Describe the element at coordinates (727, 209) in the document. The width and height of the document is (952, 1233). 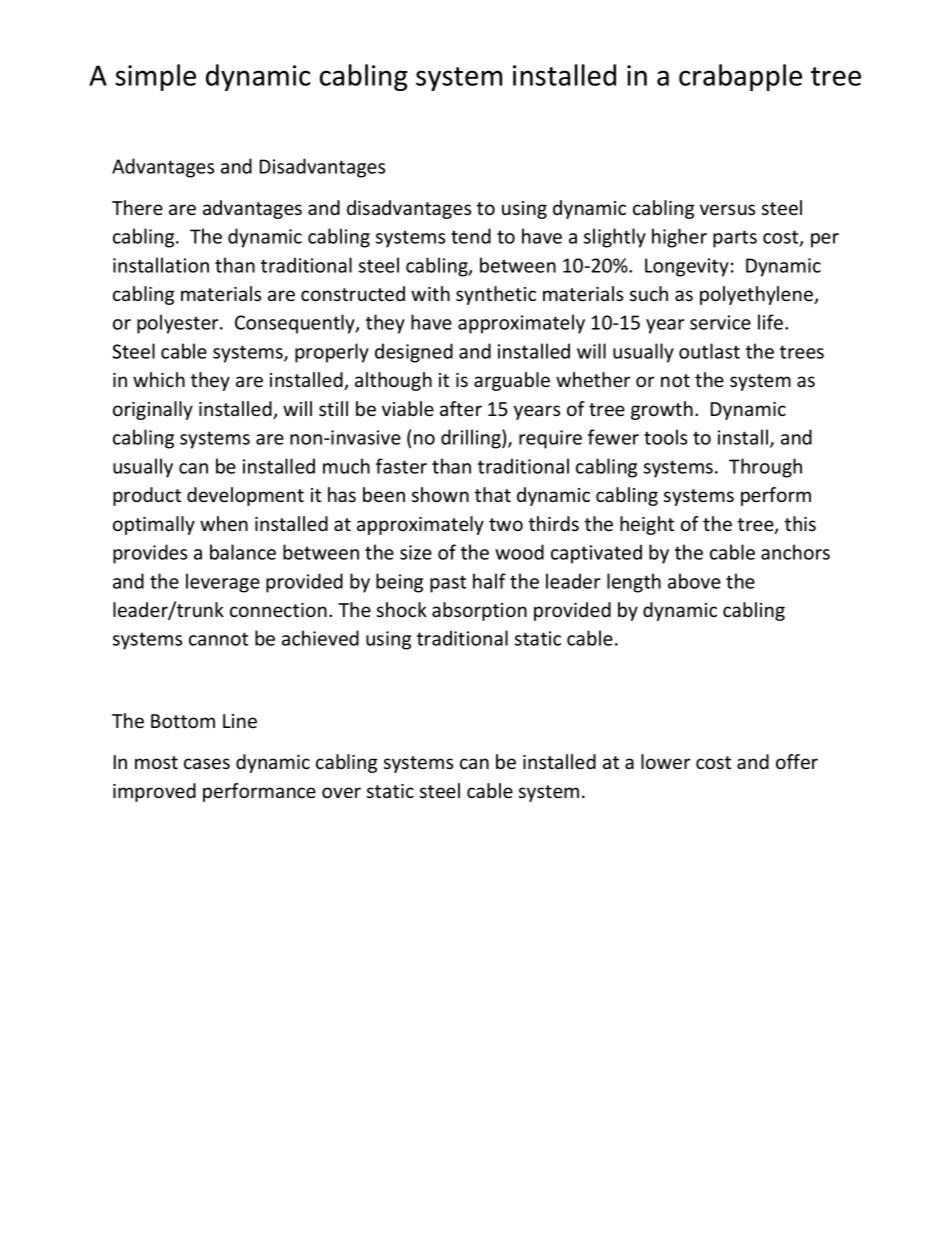
I see `versus` at that location.
